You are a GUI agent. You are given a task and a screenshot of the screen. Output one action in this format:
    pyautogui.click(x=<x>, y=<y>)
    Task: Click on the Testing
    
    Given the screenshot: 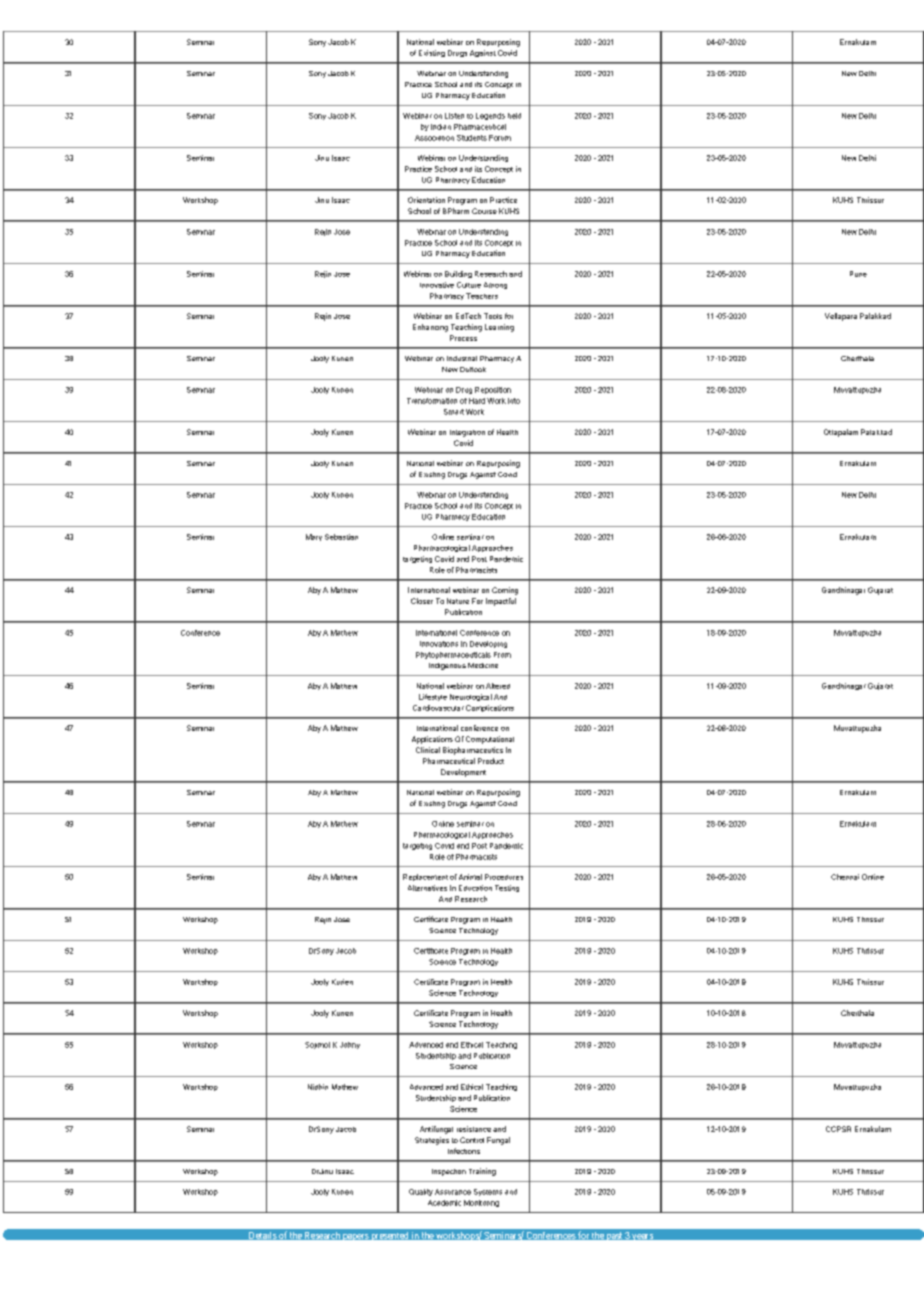 What is the action you would take?
    pyautogui.click(x=507, y=888)
